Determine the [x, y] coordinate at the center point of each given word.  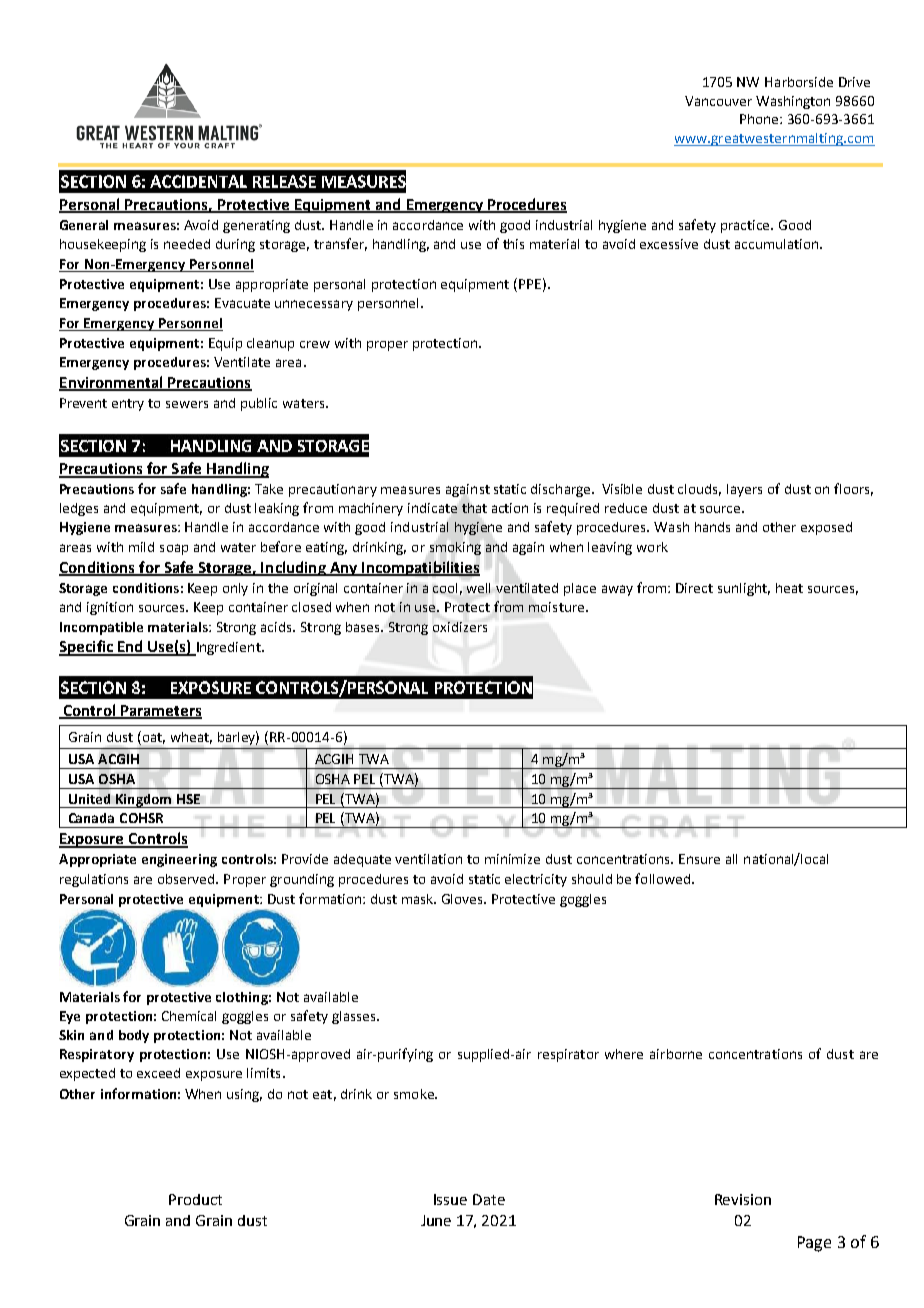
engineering [179, 860]
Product [195, 1199]
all [731, 859]
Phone [760, 119]
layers [744, 490]
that [474, 508]
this [513, 244]
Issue [450, 1199]
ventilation [428, 859]
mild [141, 547]
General [84, 225]
